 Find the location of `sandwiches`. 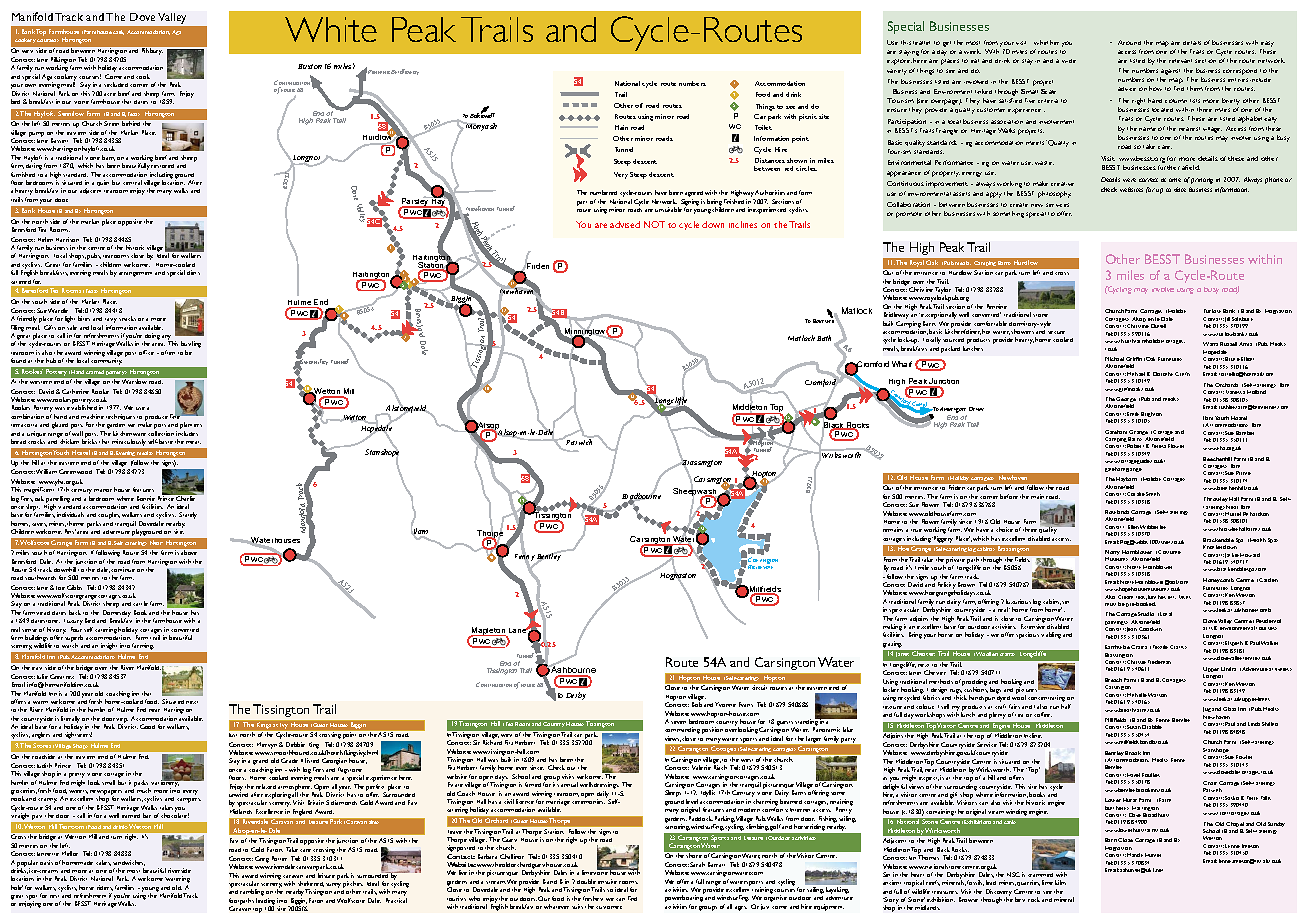

sandwiches is located at coordinates (129, 863).
